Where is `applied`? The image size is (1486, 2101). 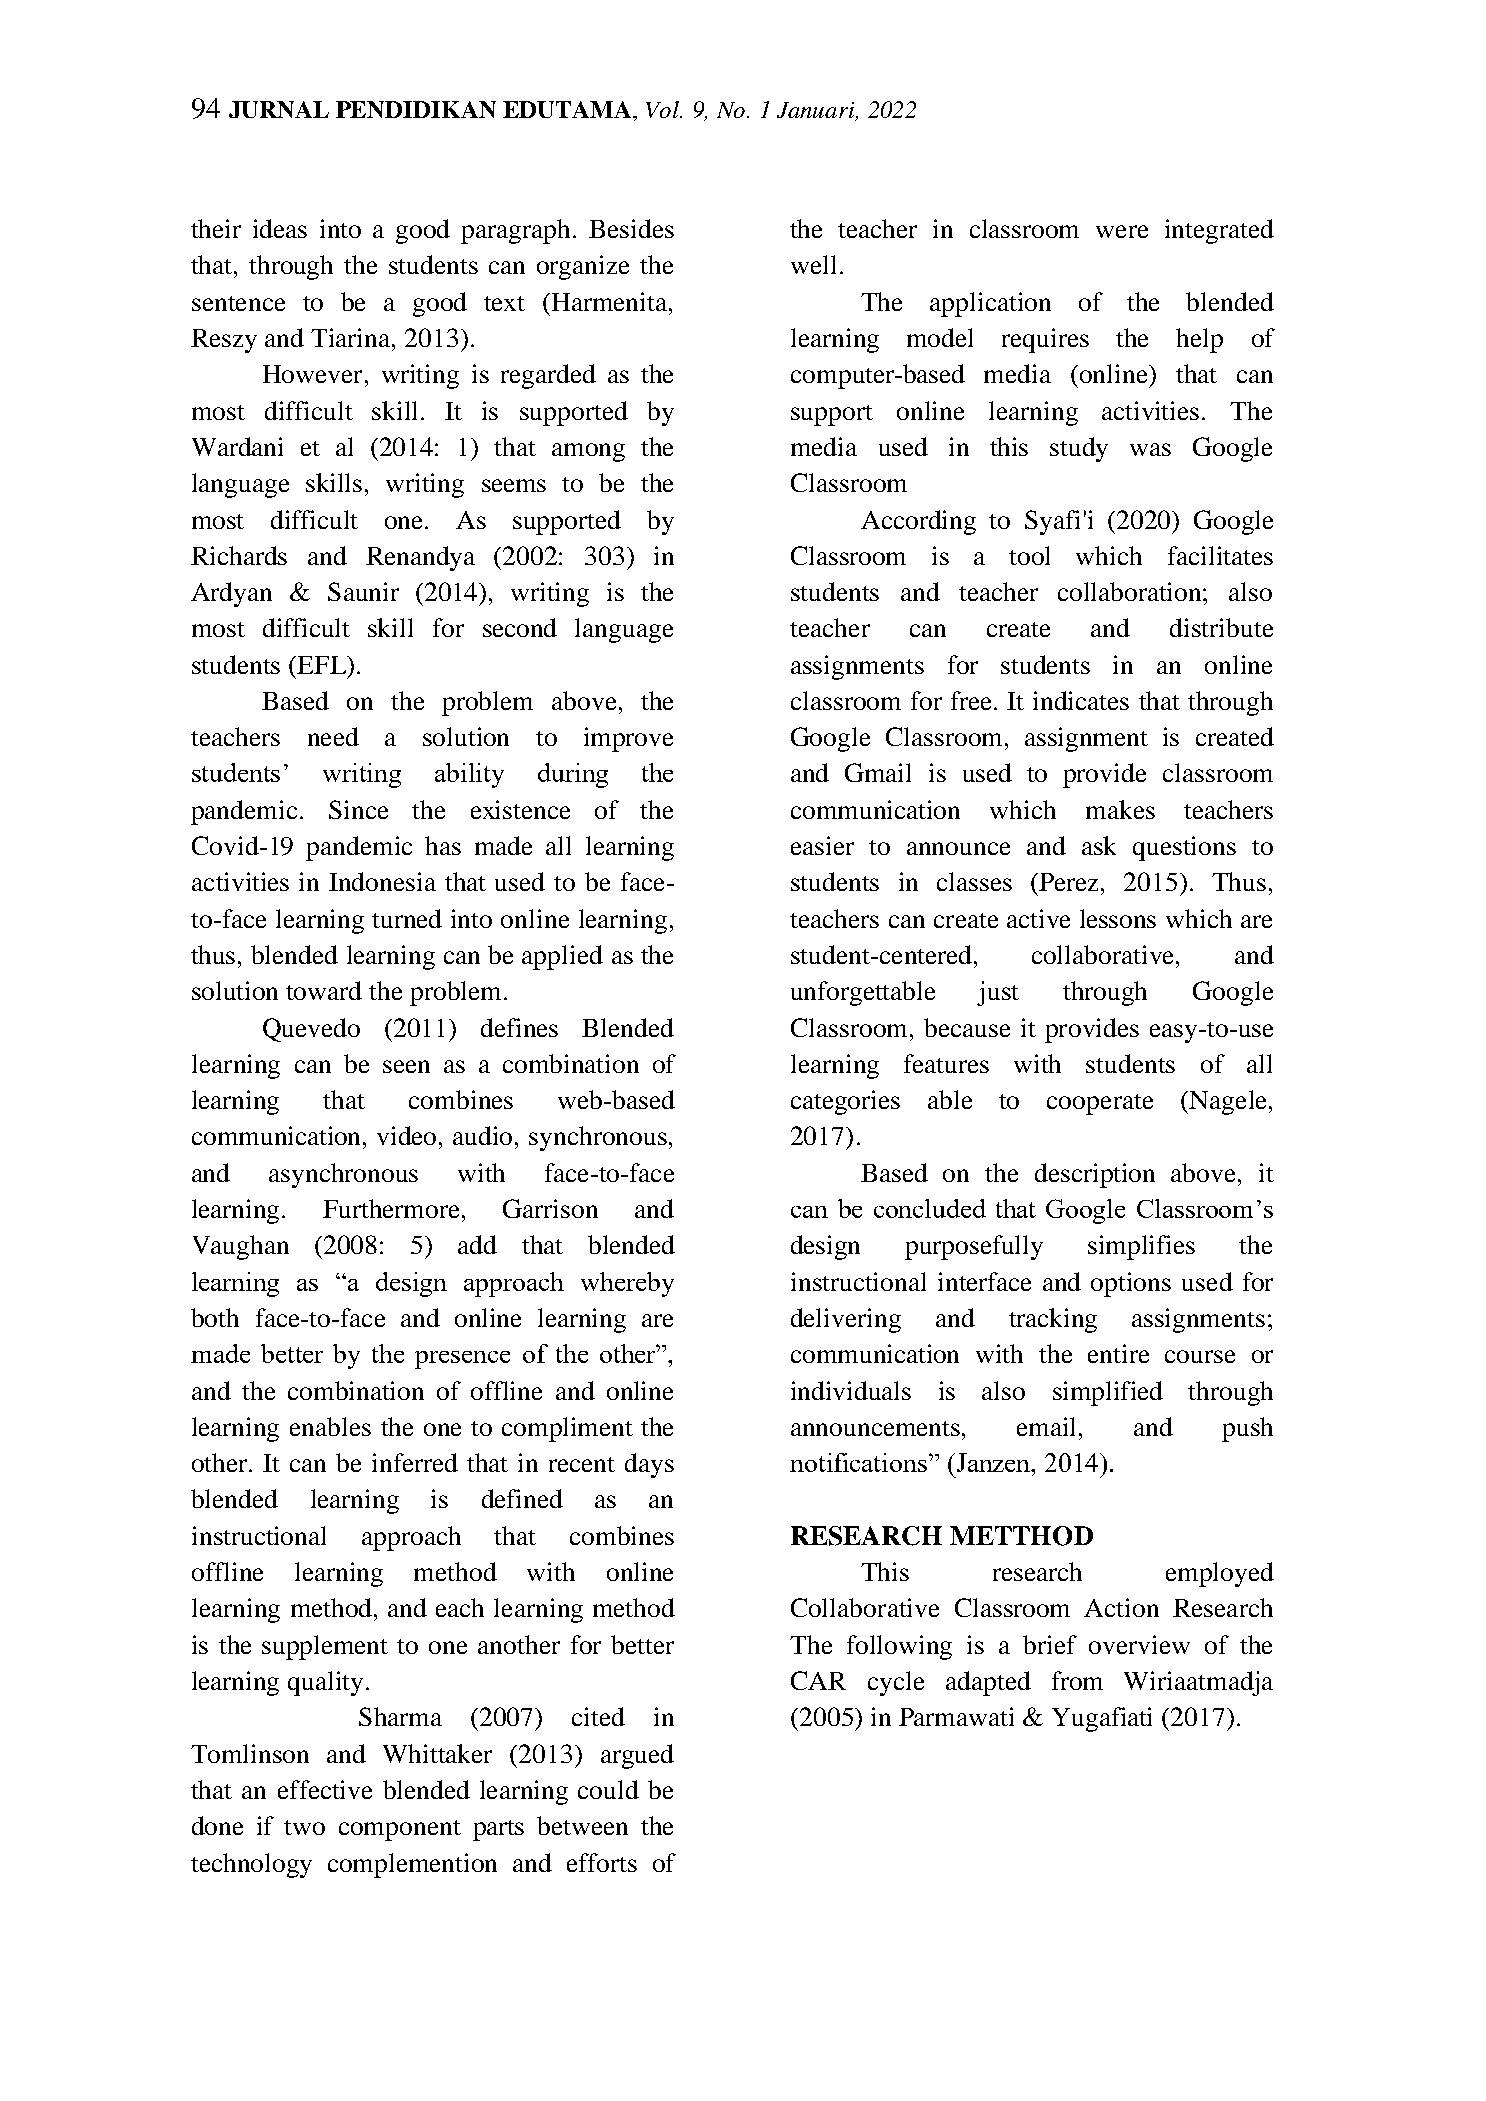
applied is located at coordinates (562, 957).
